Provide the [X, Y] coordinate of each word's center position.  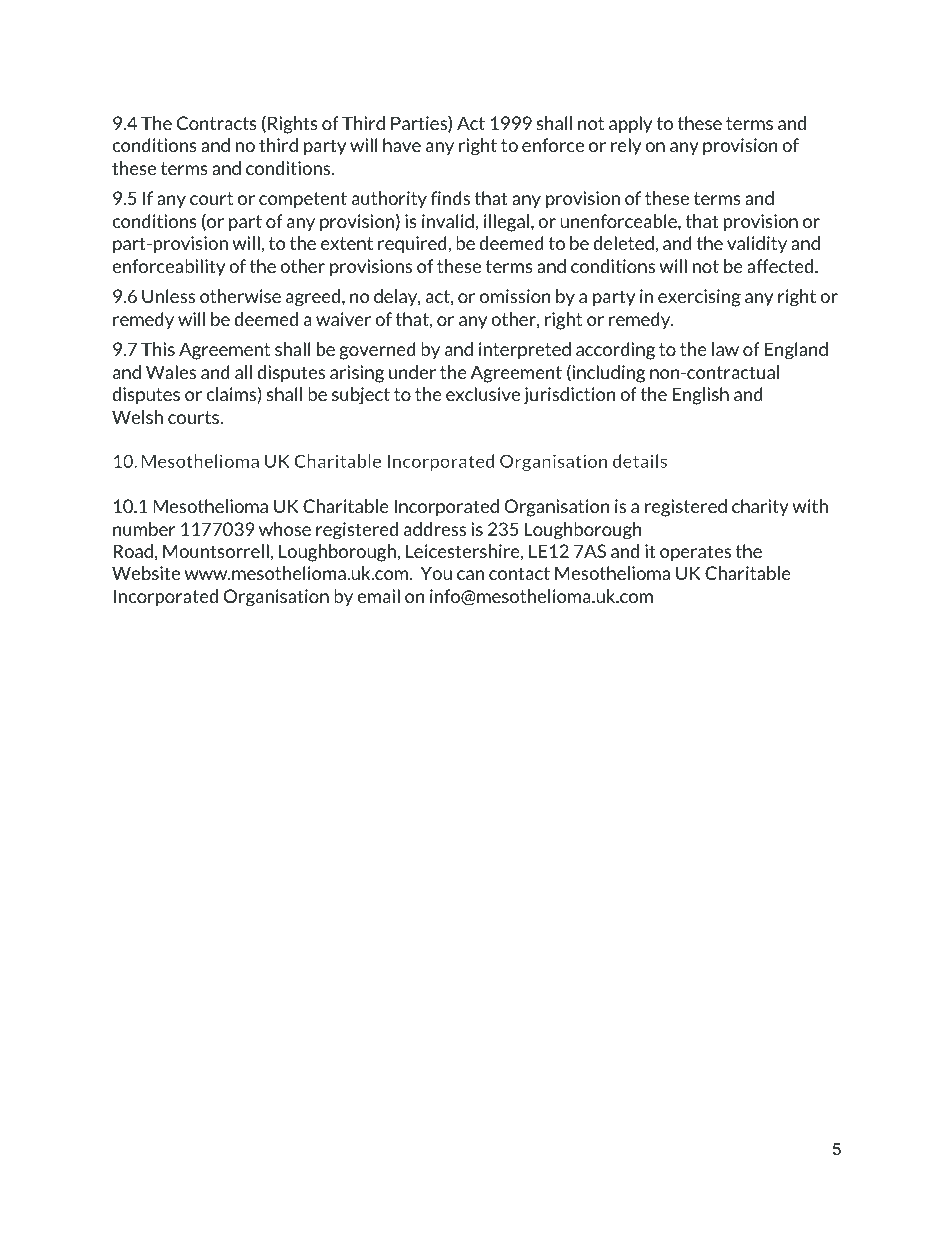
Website [146, 573]
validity [757, 244]
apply [630, 125]
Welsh [137, 417]
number [144, 529]
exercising [699, 298]
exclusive [483, 394]
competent [303, 200]
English [700, 396]
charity [760, 508]
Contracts [217, 123]
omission [515, 296]
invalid [448, 221]
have [402, 145]
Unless [168, 296]
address [435, 529]
